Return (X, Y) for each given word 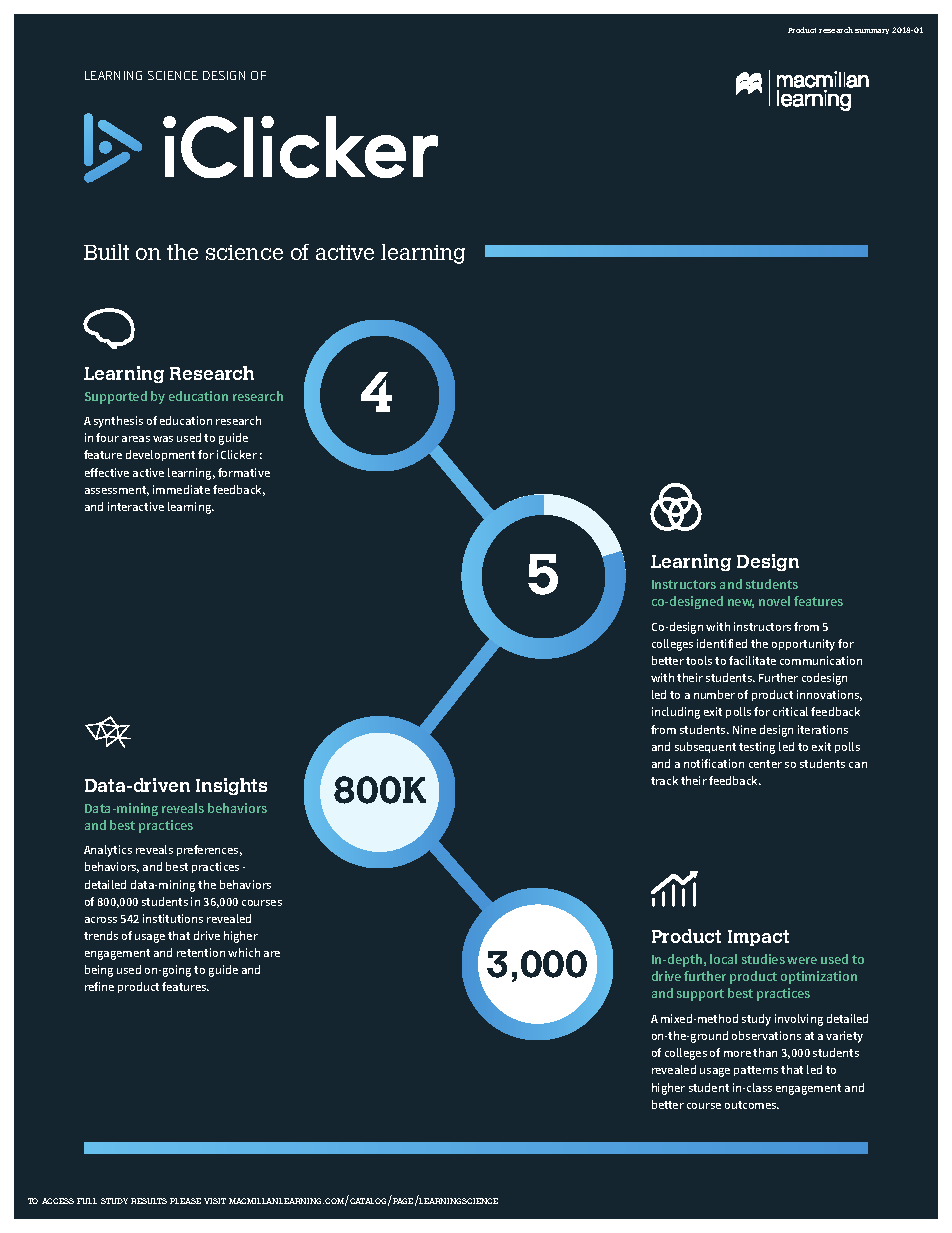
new (741, 603)
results (149, 1201)
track (664, 780)
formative (244, 472)
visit (215, 1201)
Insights (231, 786)
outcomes (752, 1105)
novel (774, 601)
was (163, 439)
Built (106, 252)
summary (872, 31)
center (765, 764)
